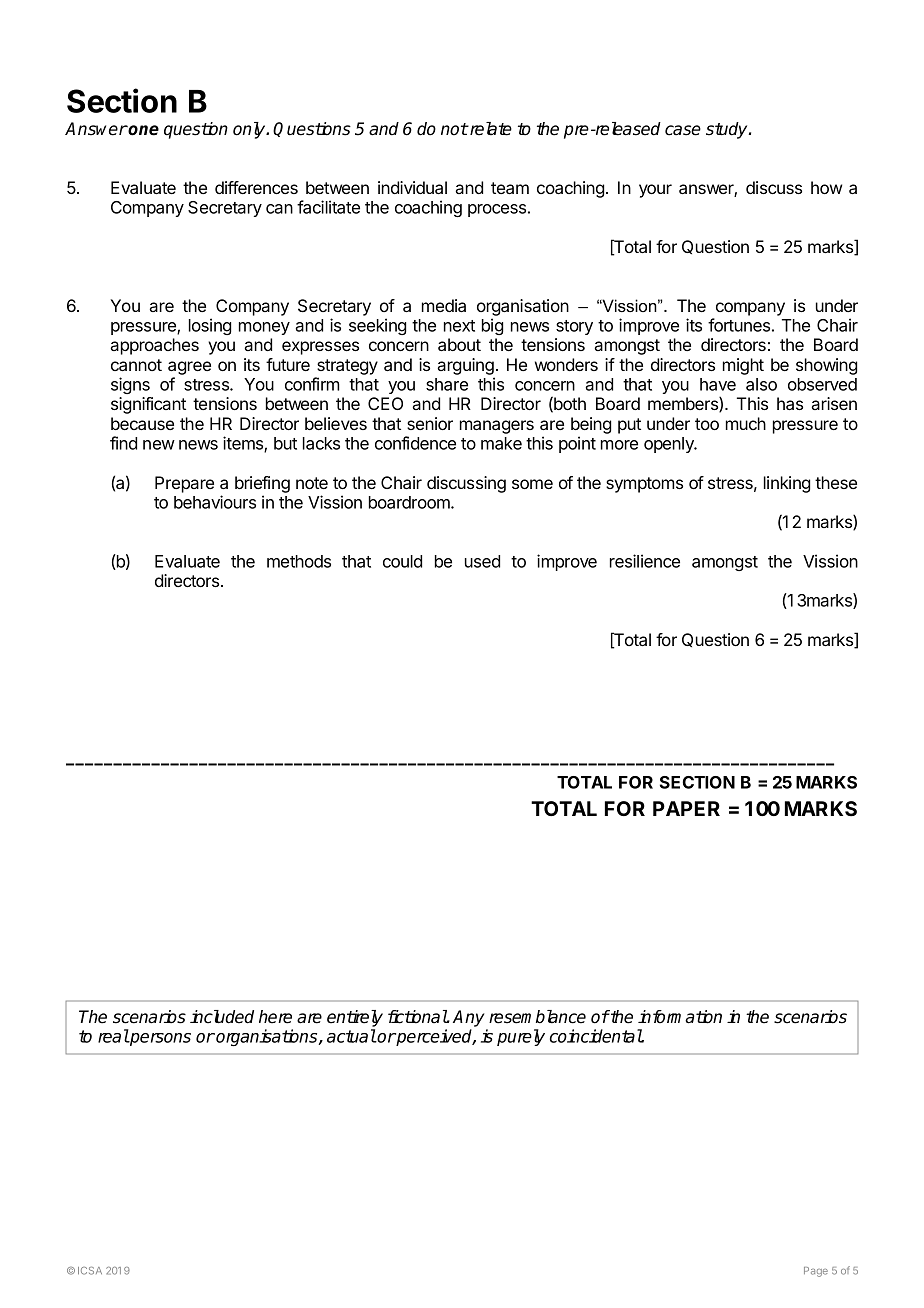  I want to click on resemblance, so click(537, 1017).
